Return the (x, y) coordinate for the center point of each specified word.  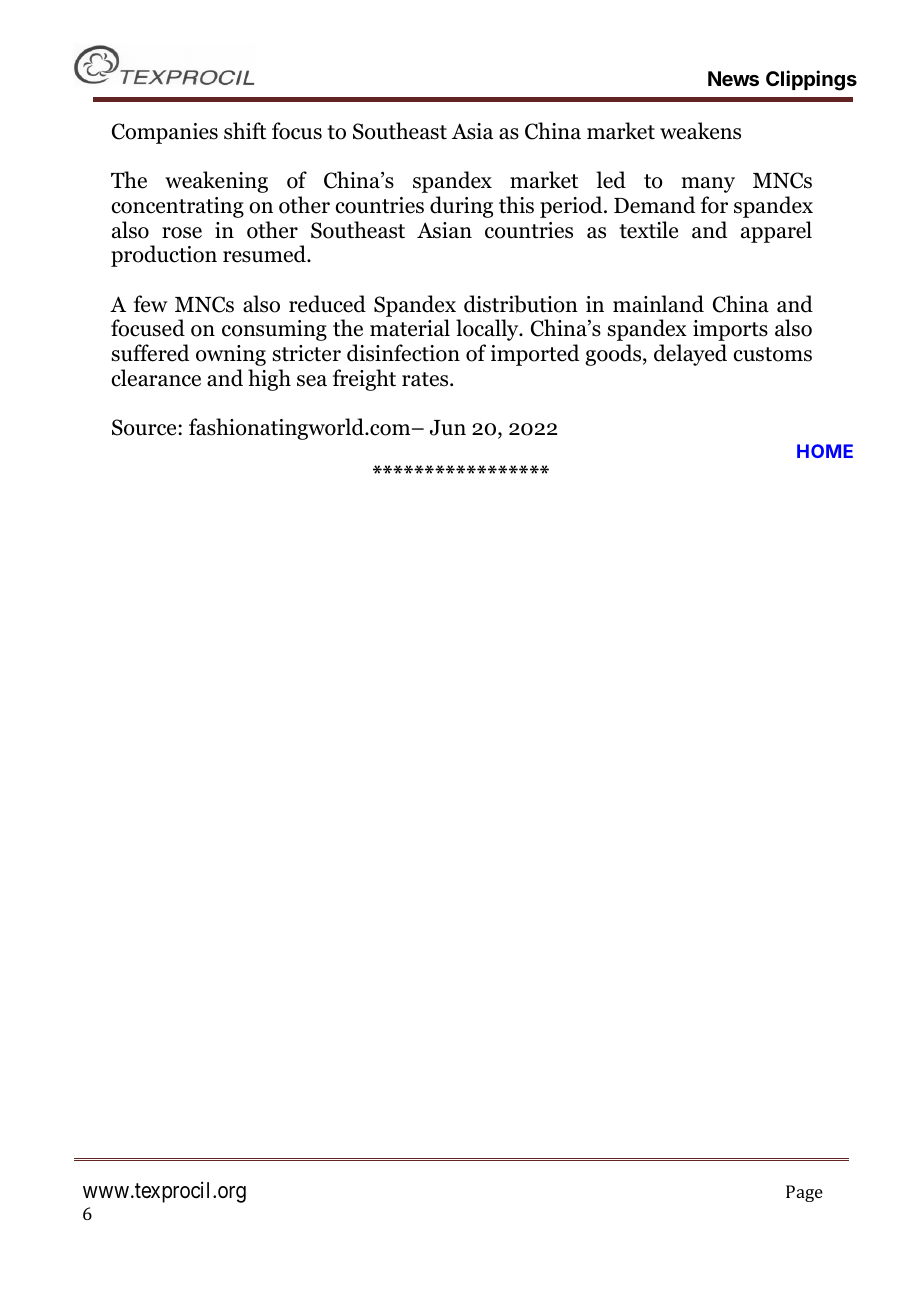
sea (312, 381)
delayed (690, 355)
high (269, 380)
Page (804, 1193)
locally (488, 330)
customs (772, 354)
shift (245, 131)
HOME (825, 451)
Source (145, 427)
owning (231, 355)
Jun (448, 428)
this (516, 205)
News (733, 78)
